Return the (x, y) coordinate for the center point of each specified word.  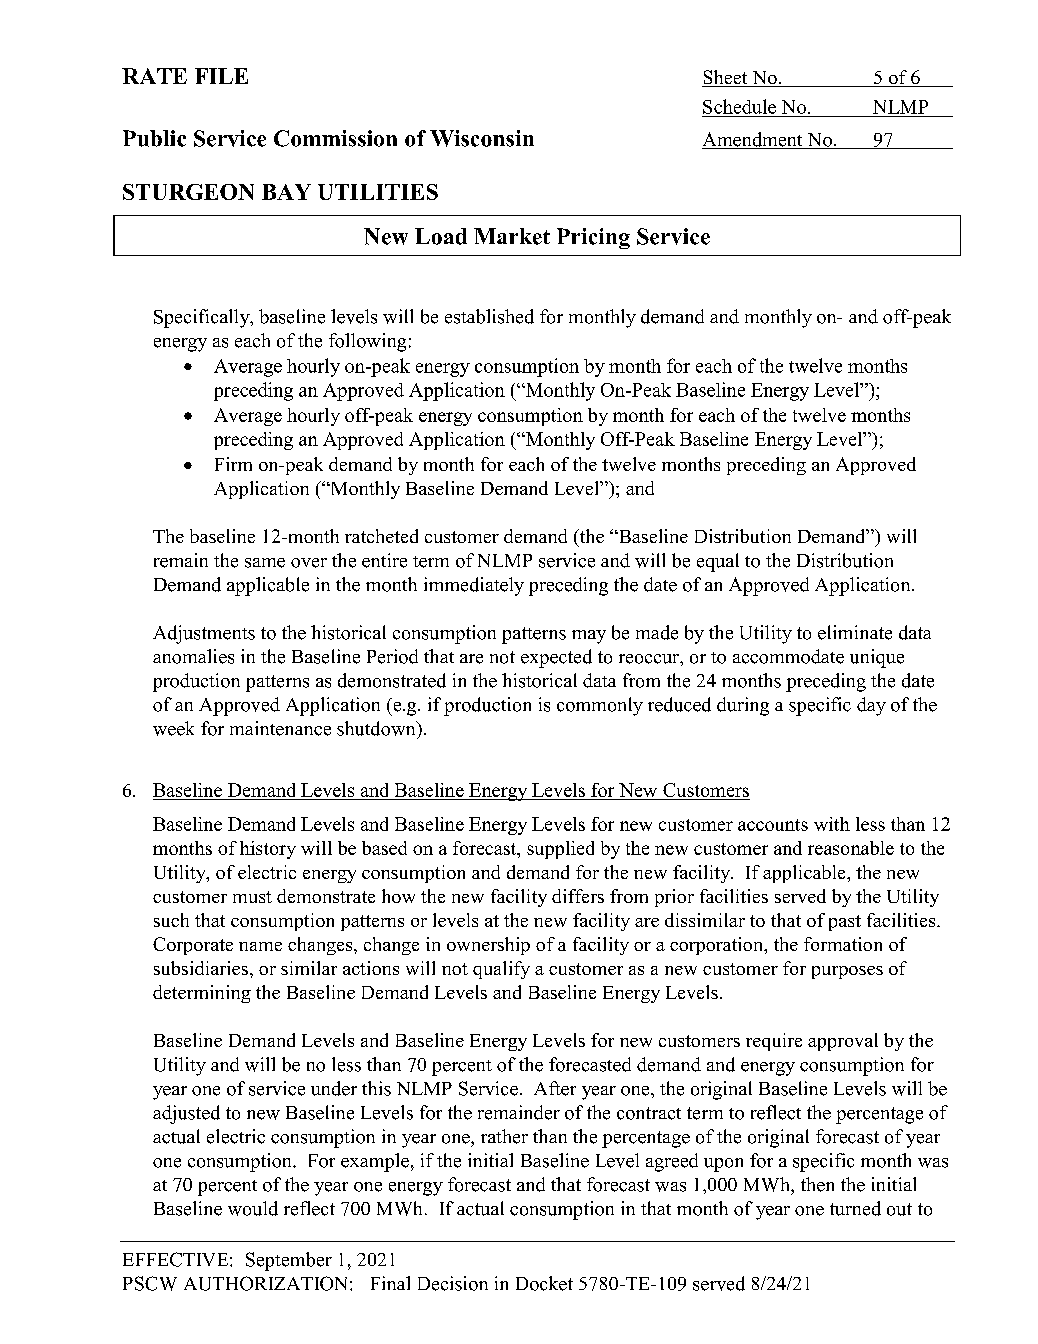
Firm (233, 464)
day (871, 706)
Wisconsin (482, 138)
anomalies (193, 656)
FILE (221, 76)
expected (556, 658)
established (489, 316)
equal (718, 562)
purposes (847, 972)
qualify (501, 970)
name (260, 946)
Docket (544, 1283)
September (289, 1261)
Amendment (753, 140)
